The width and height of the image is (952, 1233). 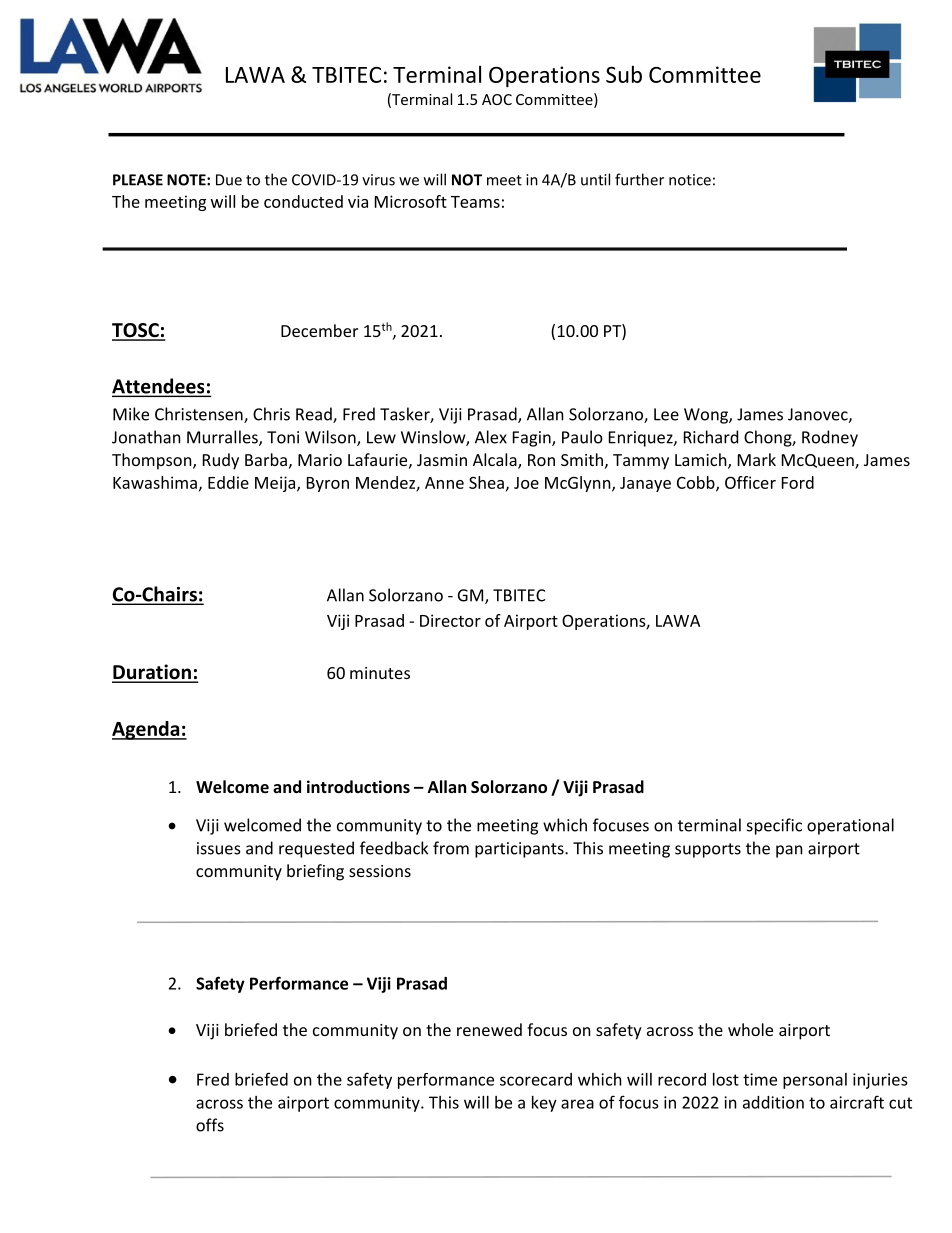 I want to click on AOC, so click(x=497, y=99).
